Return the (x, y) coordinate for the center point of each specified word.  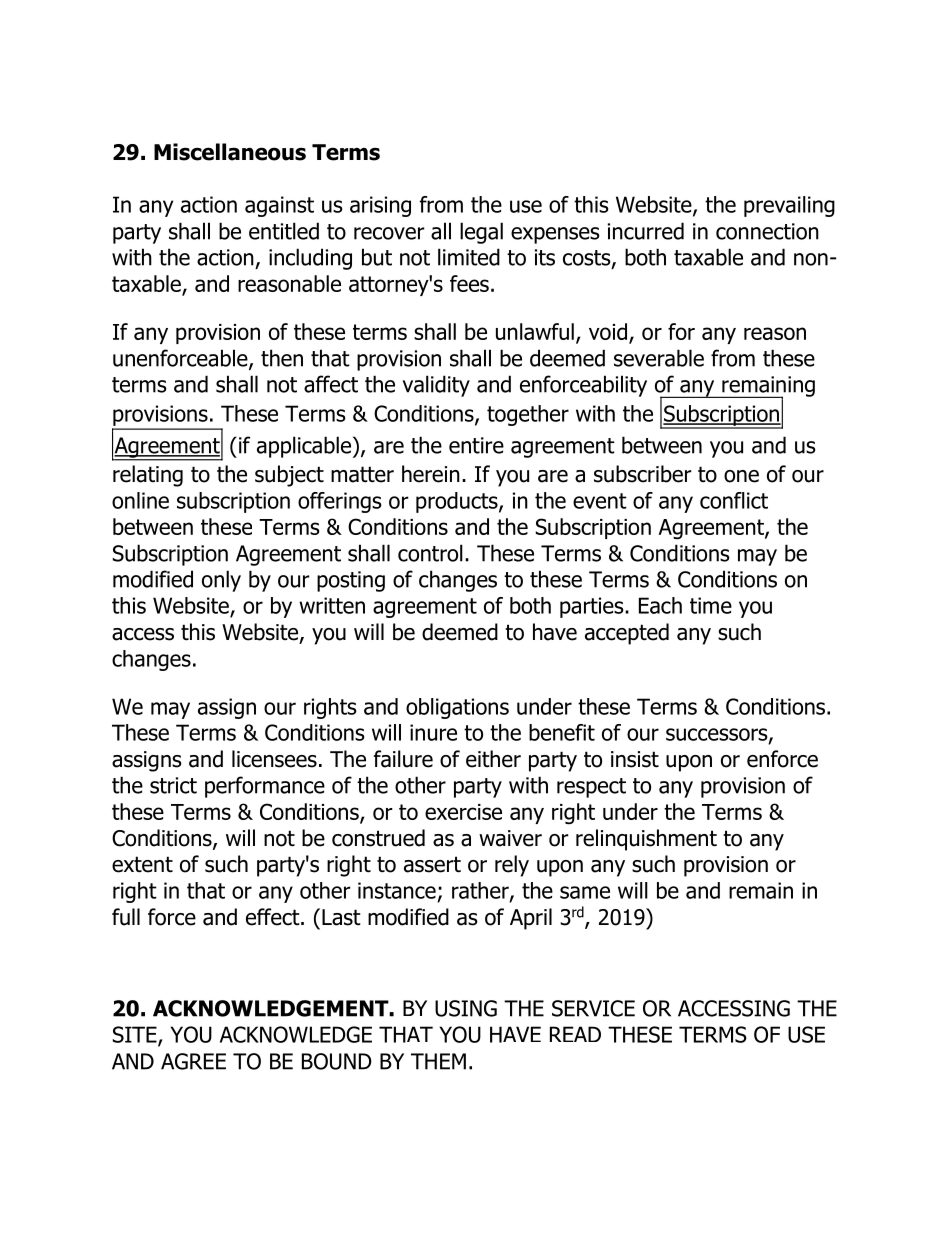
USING (466, 1008)
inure (433, 732)
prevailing (789, 206)
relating (148, 476)
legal (481, 233)
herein (431, 474)
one (741, 476)
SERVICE (593, 1008)
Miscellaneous (230, 152)
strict (173, 785)
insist (635, 759)
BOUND (337, 1061)
